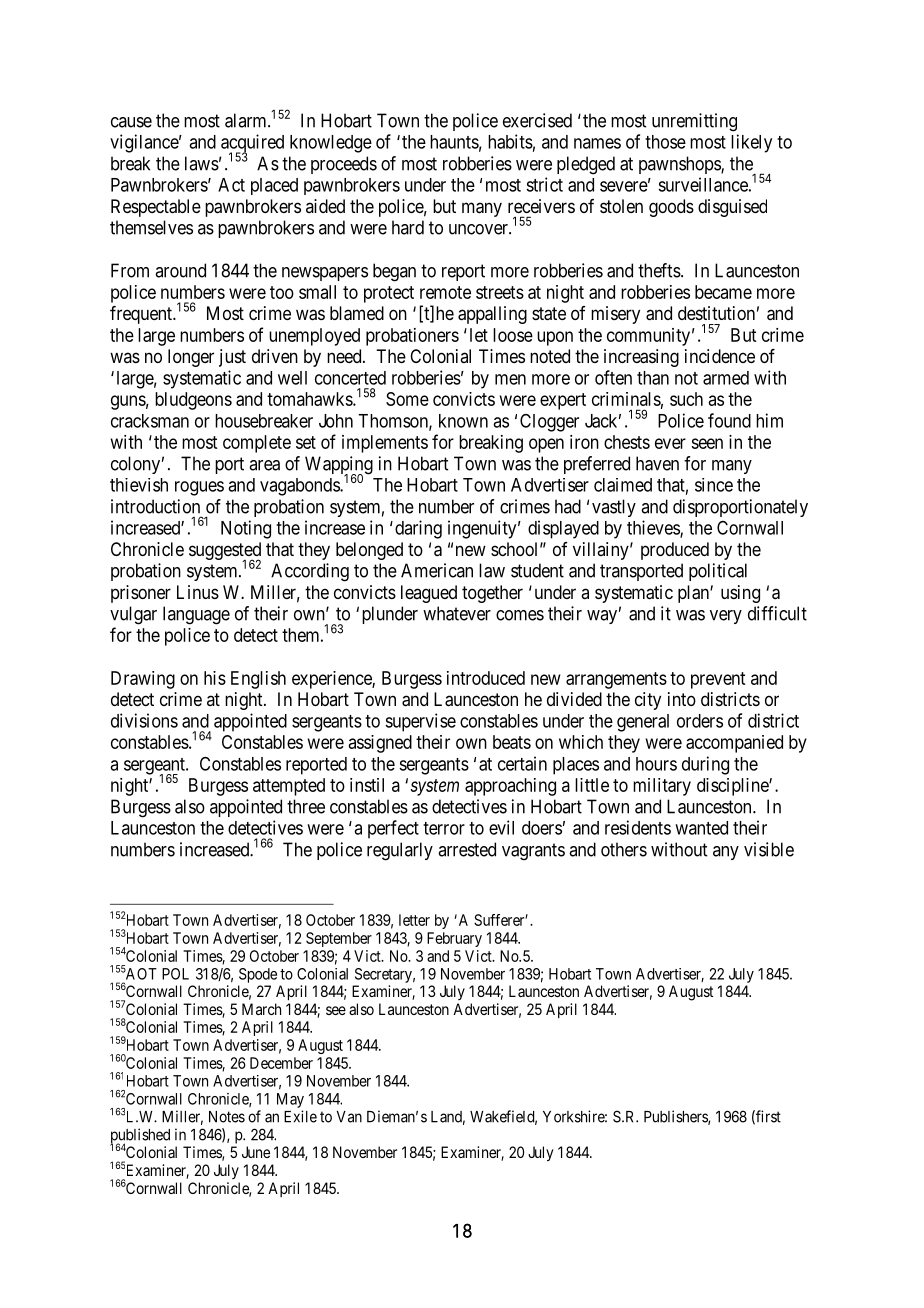 This screenshot has height=1308, width=924. What do you see at coordinates (444, 828) in the screenshot?
I see `terror` at bounding box center [444, 828].
